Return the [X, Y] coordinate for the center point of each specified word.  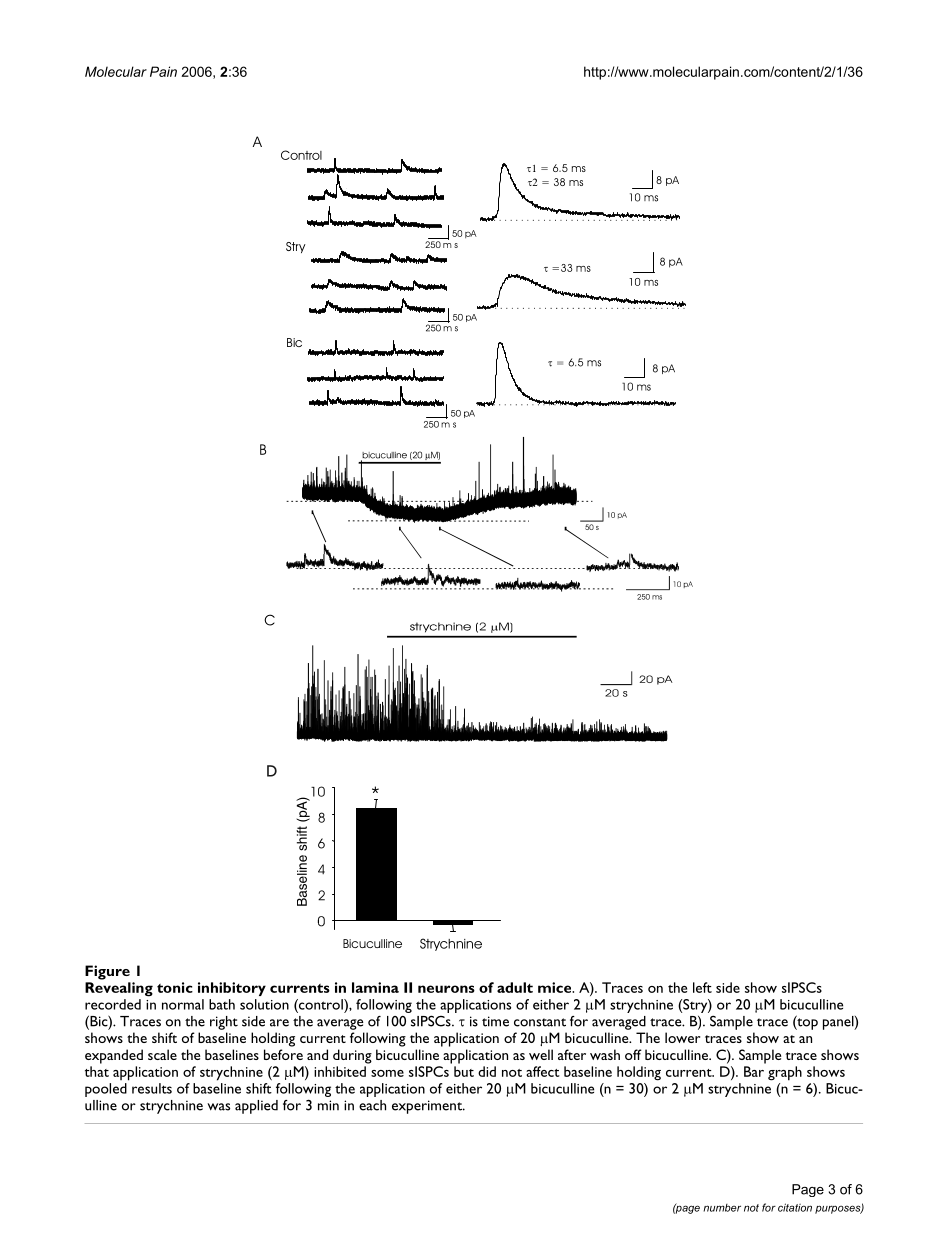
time [495, 1021]
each [372, 1105]
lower [682, 1037]
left [702, 987]
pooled [106, 1090]
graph [785, 1073]
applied [256, 1107]
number [722, 1208]
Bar [754, 1071]
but [464, 1071]
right [224, 1023]
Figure [107, 972]
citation [795, 1207]
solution [264, 1004]
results [152, 1088]
